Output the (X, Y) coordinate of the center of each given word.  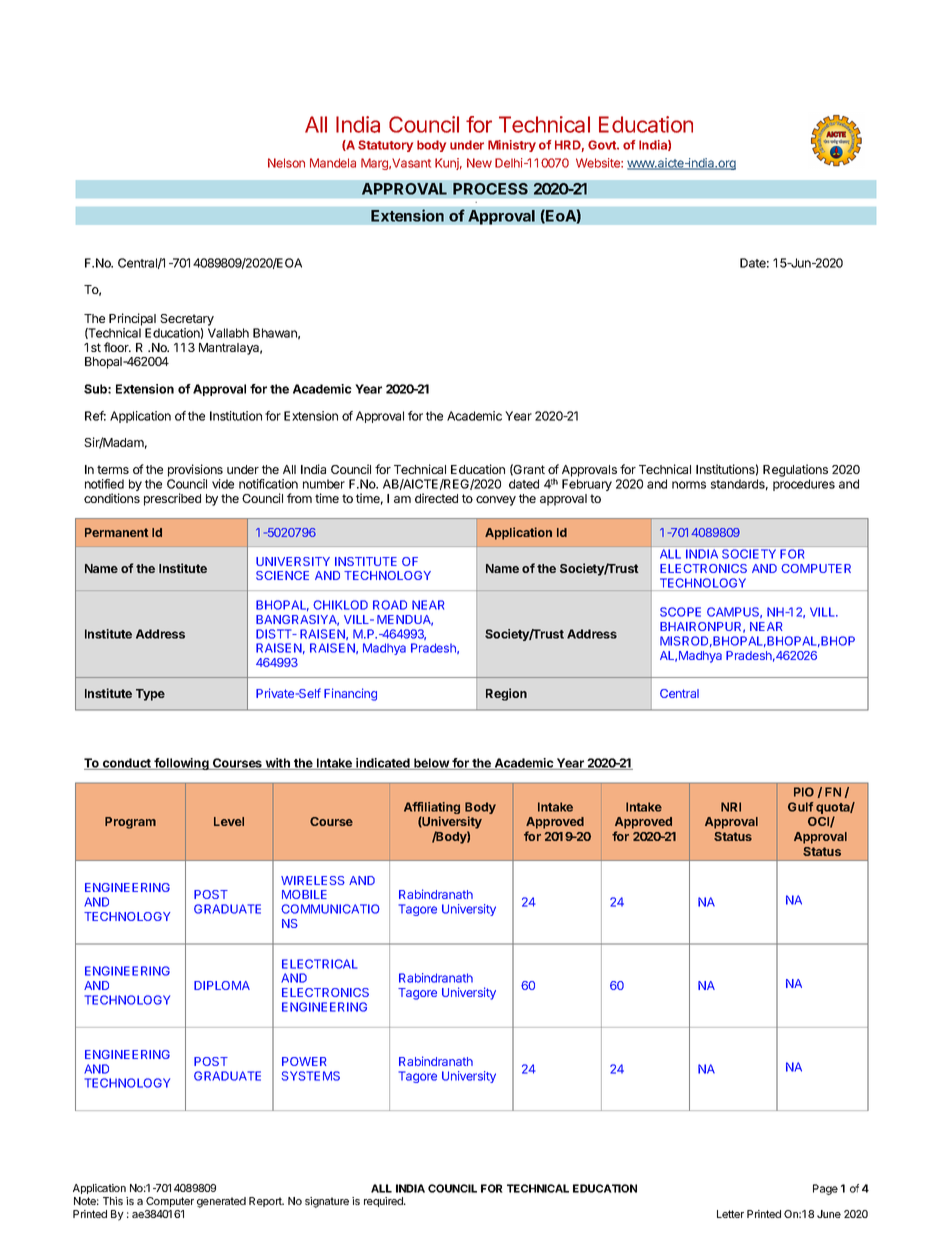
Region (506, 694)
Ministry (512, 146)
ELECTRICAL (320, 964)
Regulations (795, 470)
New (479, 163)
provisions (195, 470)
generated (221, 1202)
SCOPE (680, 612)
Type (150, 695)
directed (436, 498)
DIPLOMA (222, 985)
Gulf (800, 807)
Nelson (286, 163)
